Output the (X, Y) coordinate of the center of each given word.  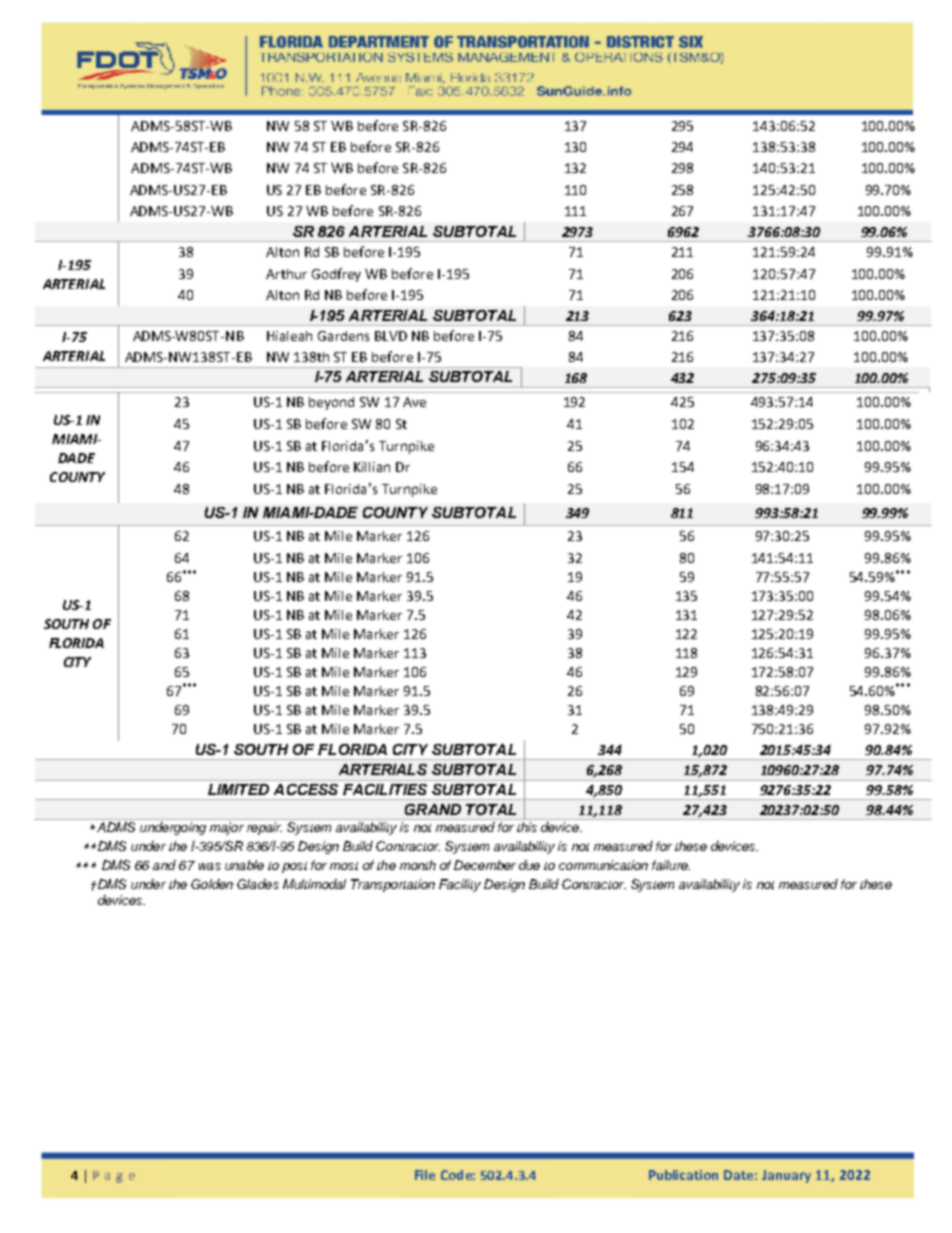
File (425, 1175)
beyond (331, 403)
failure (671, 865)
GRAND (433, 809)
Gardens (343, 336)
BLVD (391, 336)
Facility (460, 885)
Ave (414, 402)
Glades (258, 884)
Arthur (286, 274)
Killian (372, 467)
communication (603, 865)
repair (264, 828)
